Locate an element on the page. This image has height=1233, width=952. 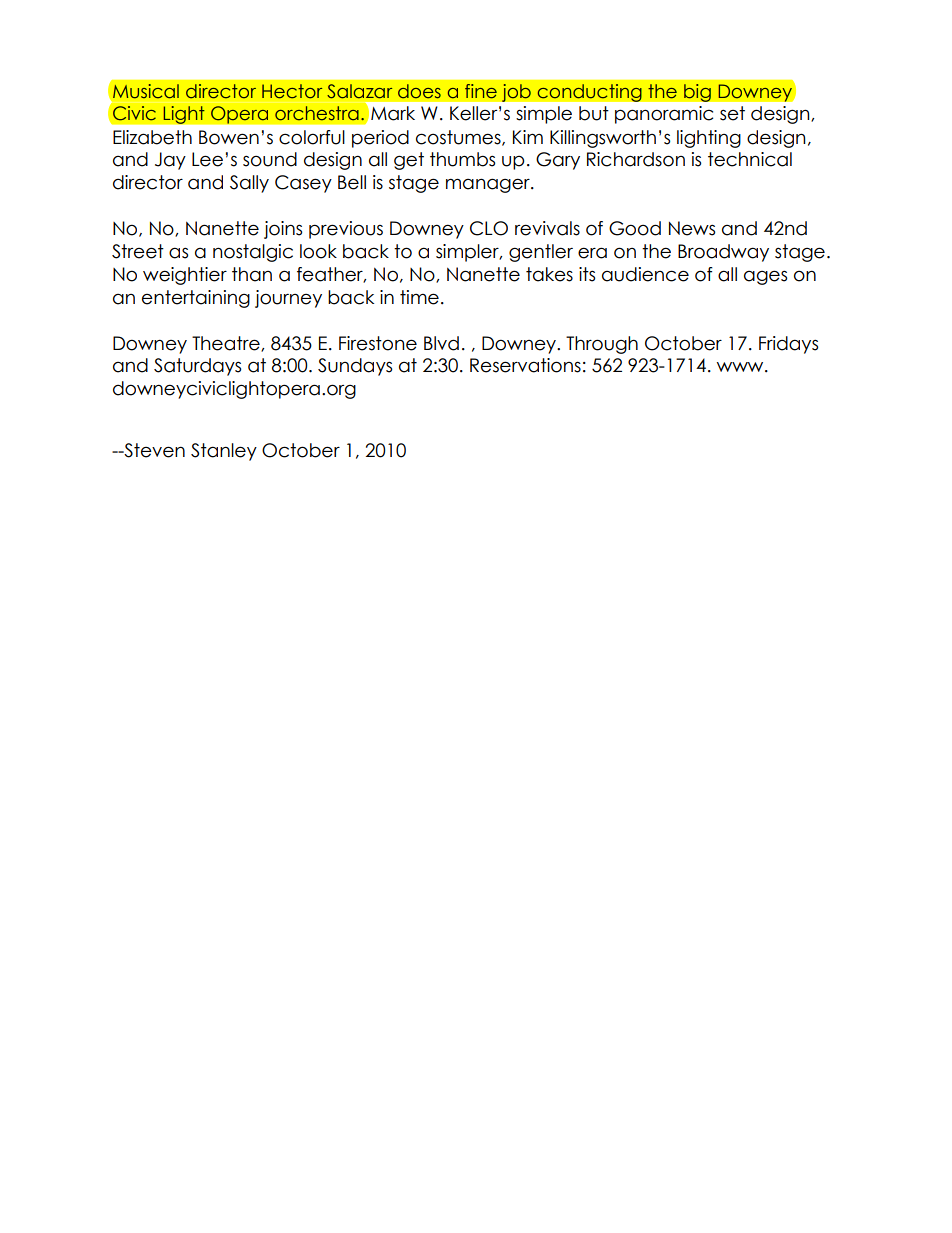
Blvd is located at coordinates (441, 343).
